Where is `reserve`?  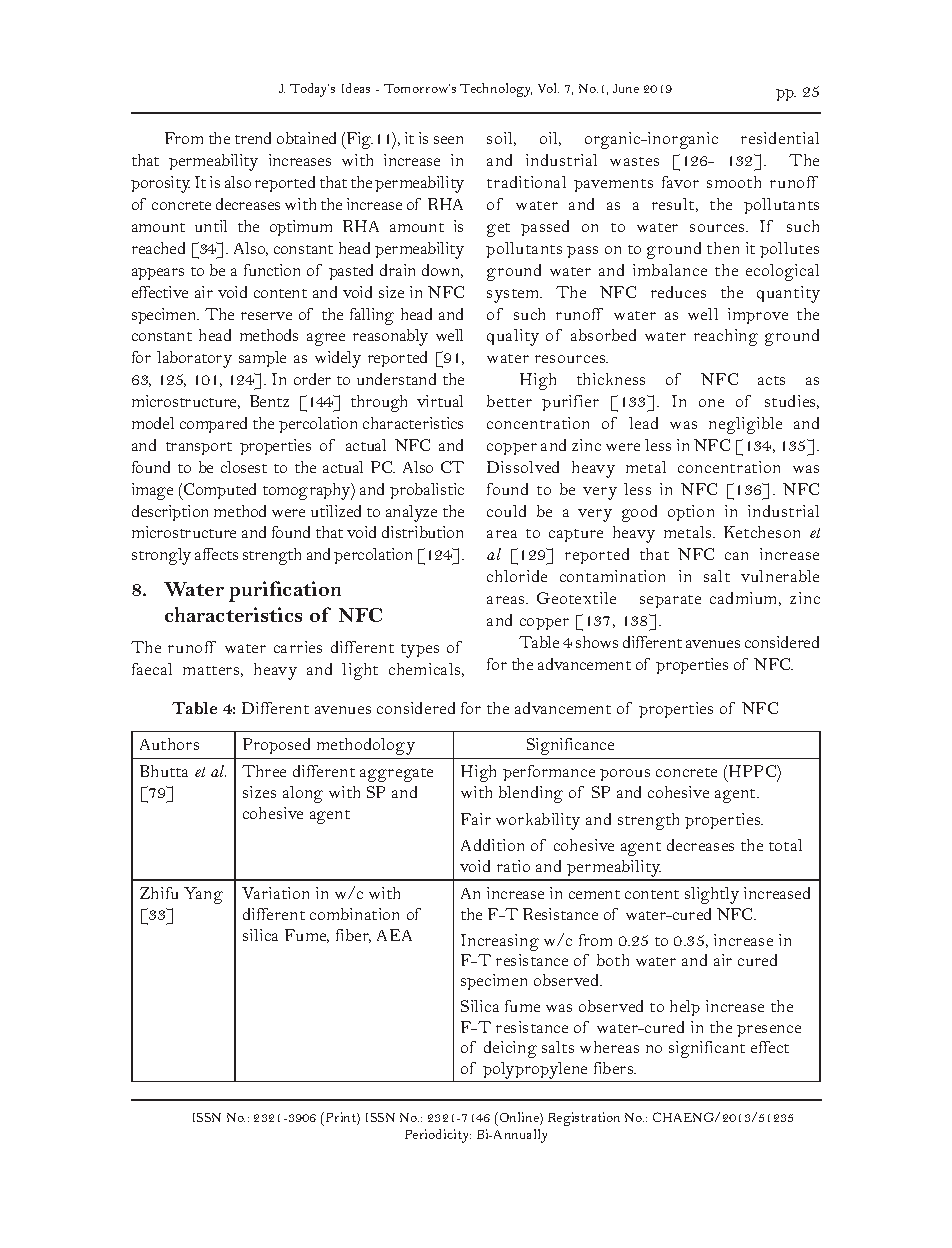 reserve is located at coordinates (266, 316).
